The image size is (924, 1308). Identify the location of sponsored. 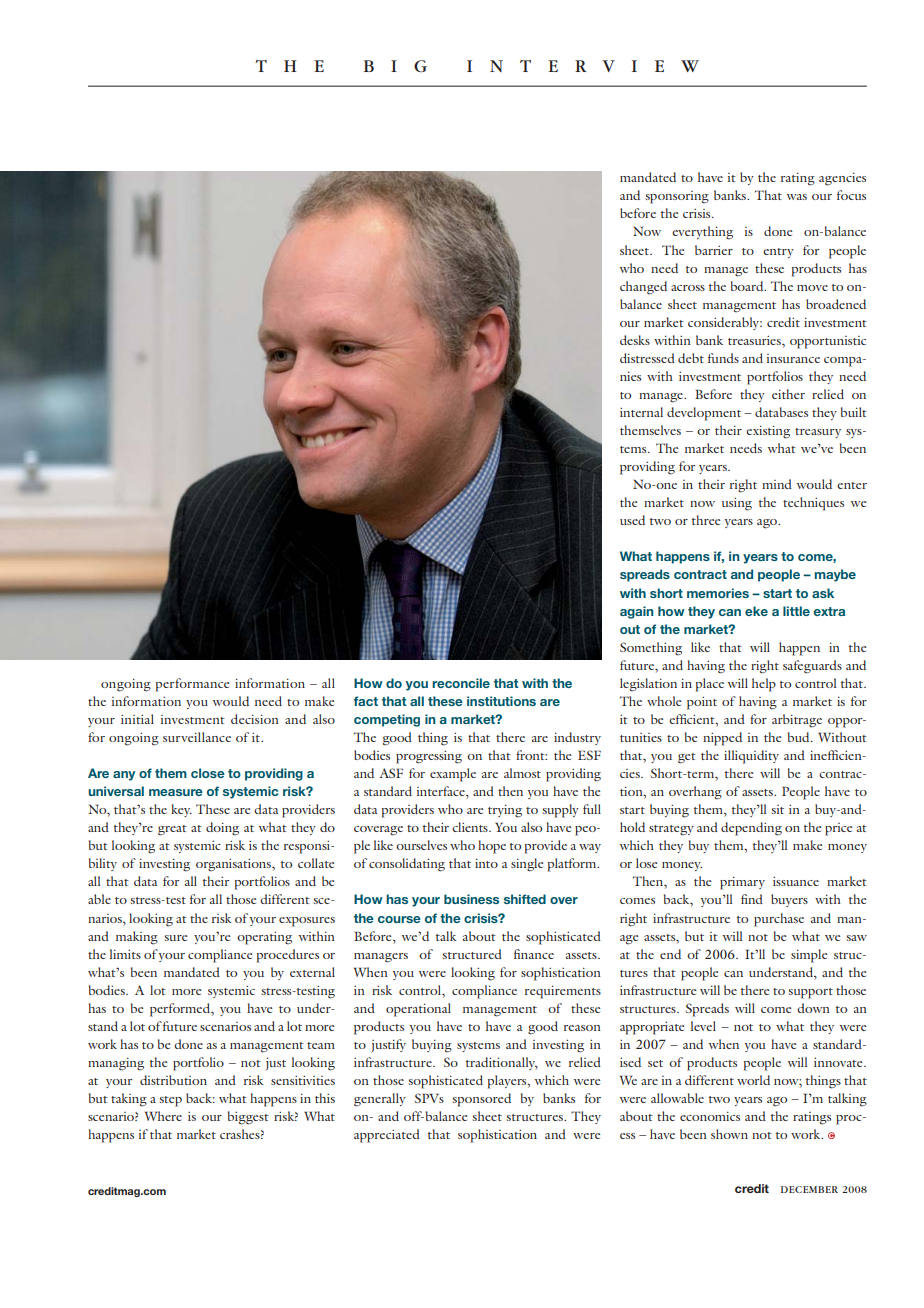
(482, 1100).
